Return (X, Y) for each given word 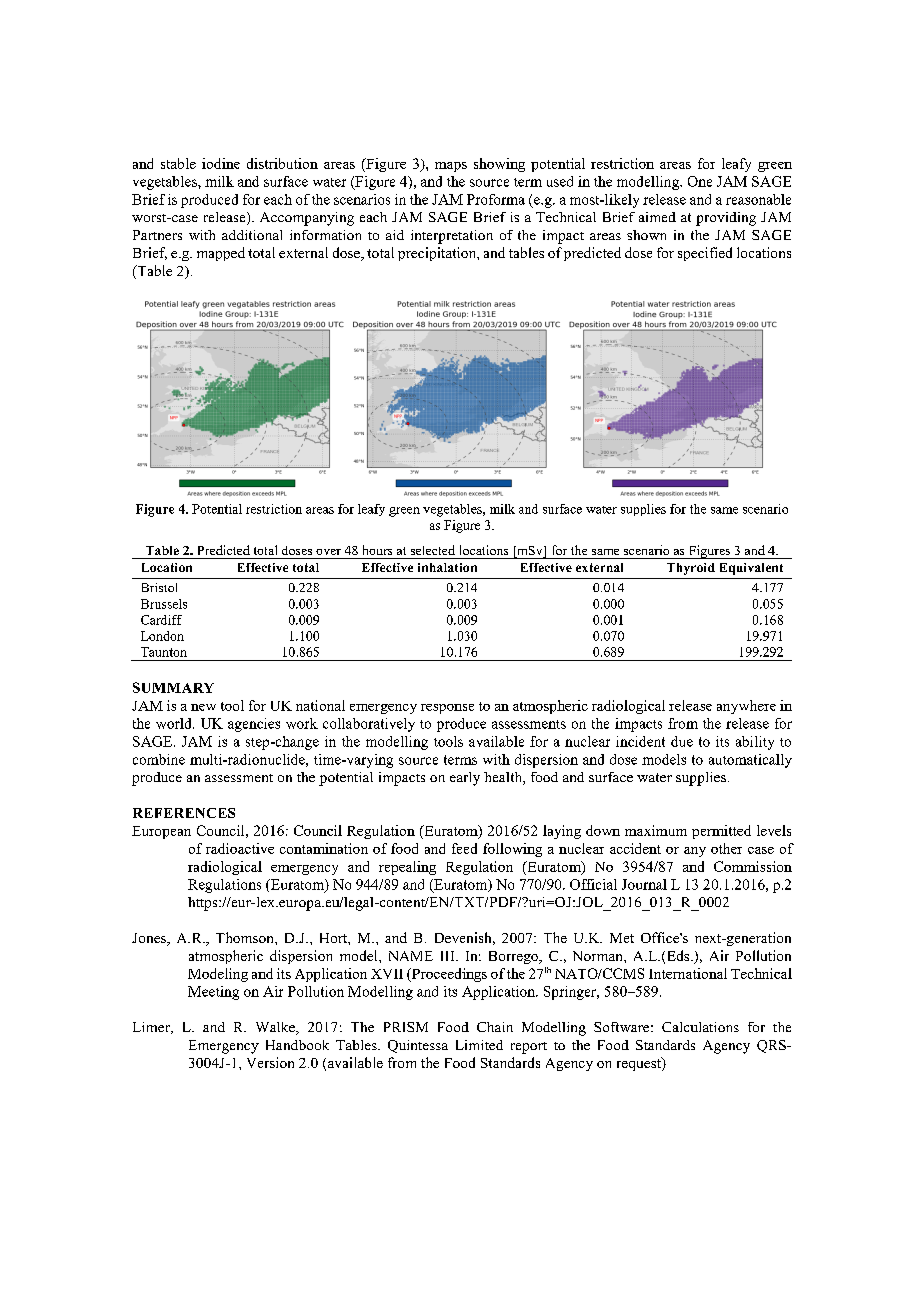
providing (726, 219)
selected (433, 550)
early (465, 779)
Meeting (213, 993)
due (682, 741)
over (328, 552)
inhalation (447, 567)
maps (451, 167)
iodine (221, 163)
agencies (254, 725)
